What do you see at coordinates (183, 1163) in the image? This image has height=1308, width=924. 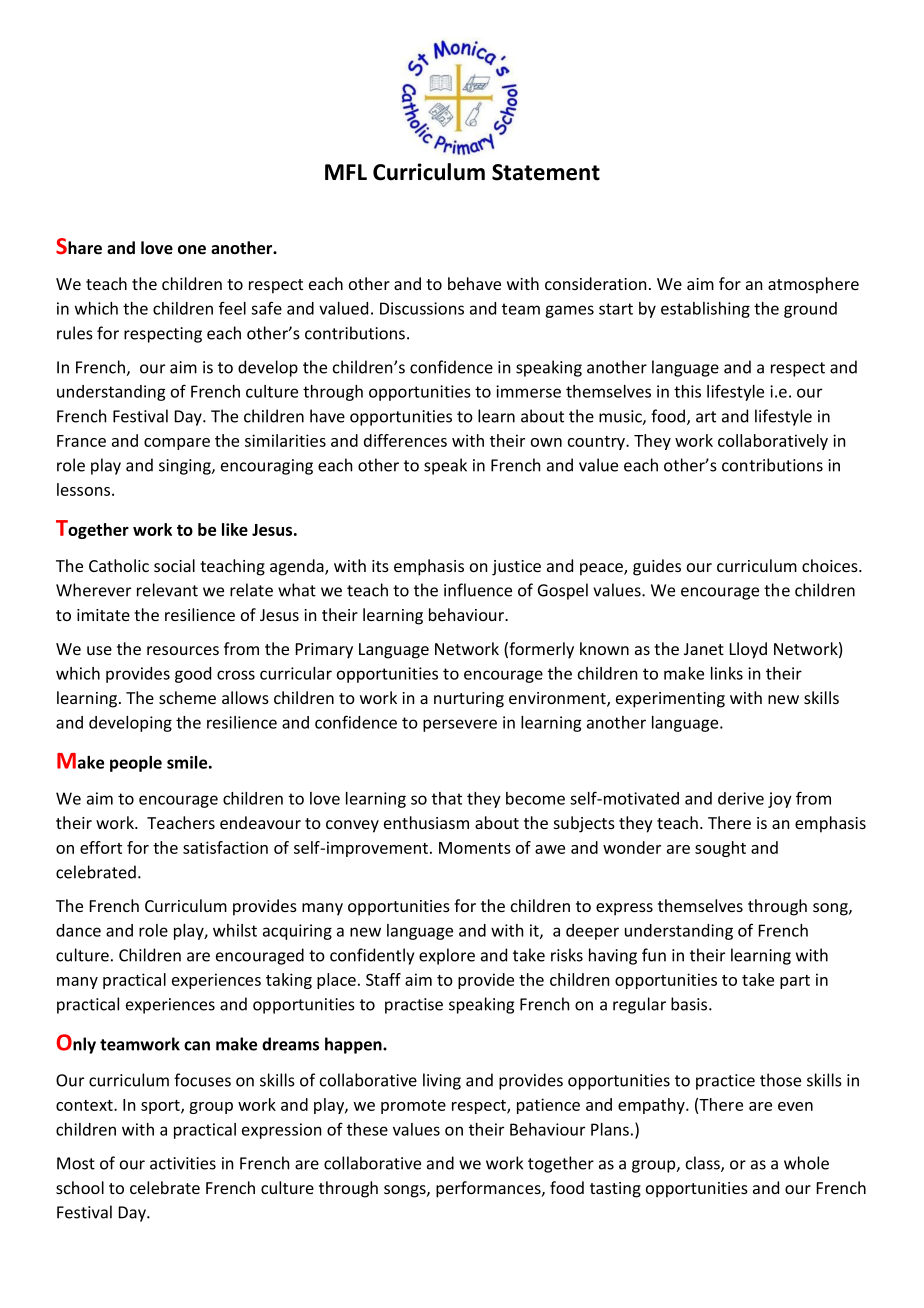 I see `activities` at bounding box center [183, 1163].
